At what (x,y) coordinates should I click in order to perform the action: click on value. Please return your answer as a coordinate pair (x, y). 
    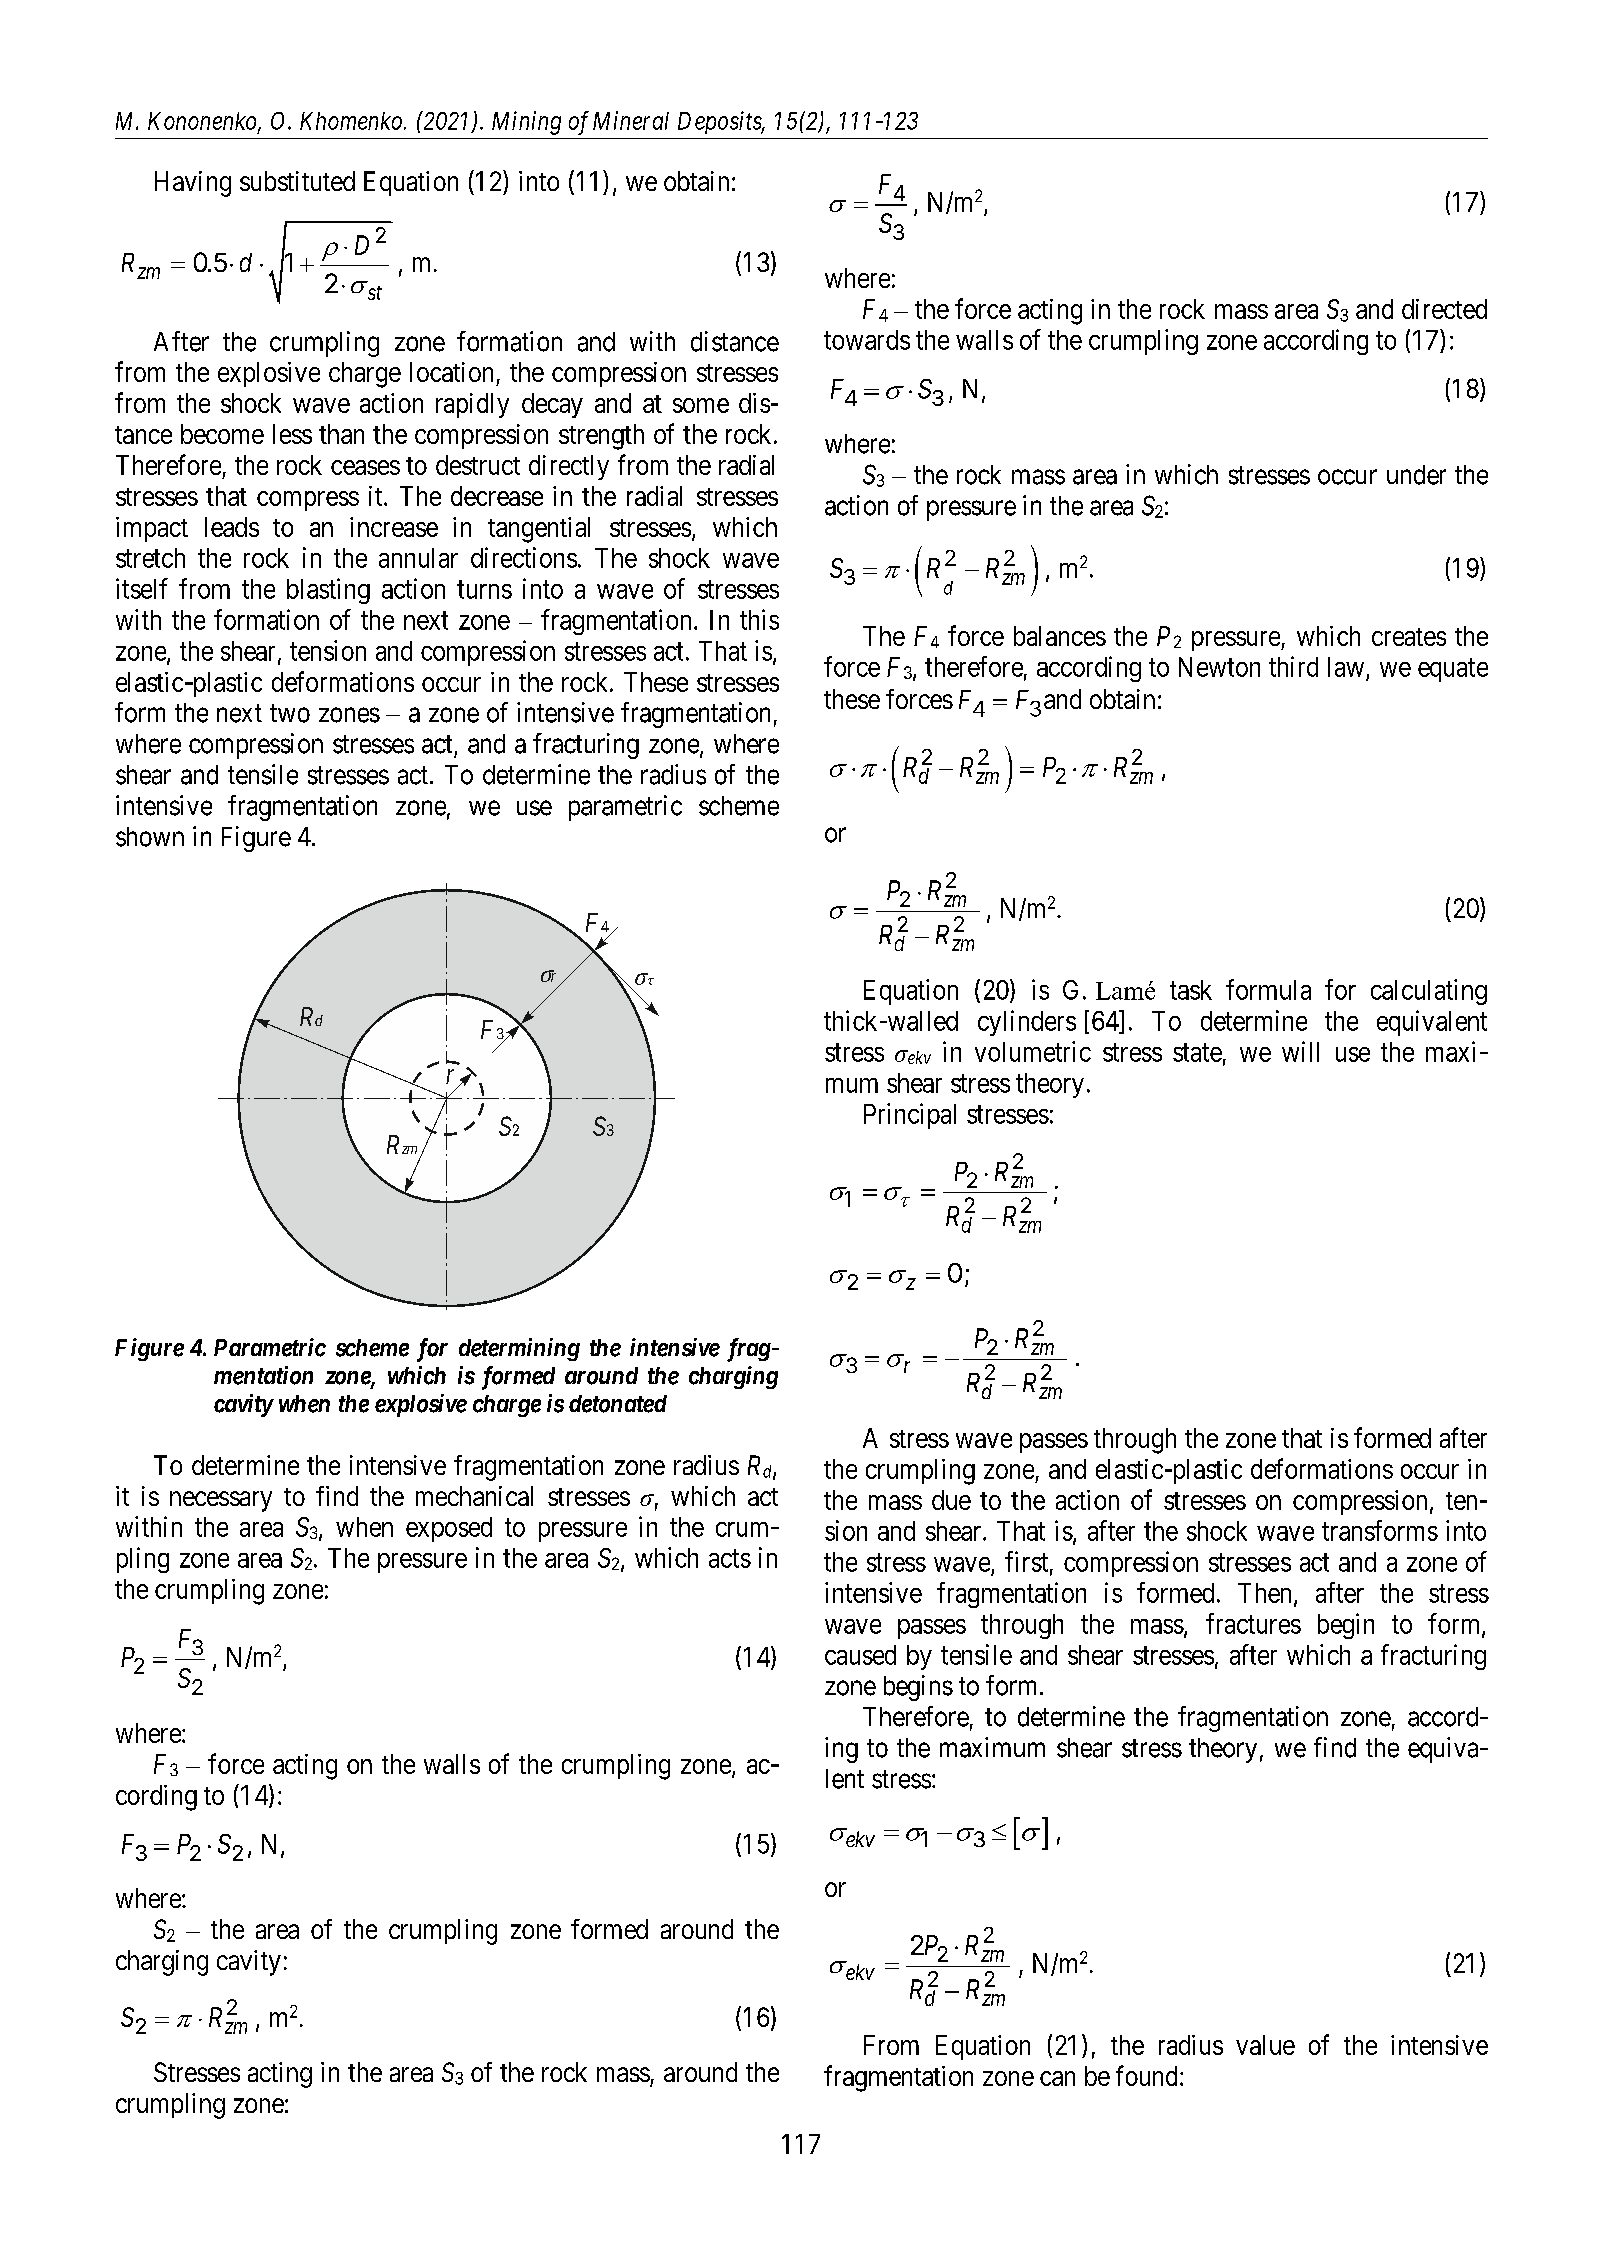
    Looking at the image, I should click on (1265, 2045).
